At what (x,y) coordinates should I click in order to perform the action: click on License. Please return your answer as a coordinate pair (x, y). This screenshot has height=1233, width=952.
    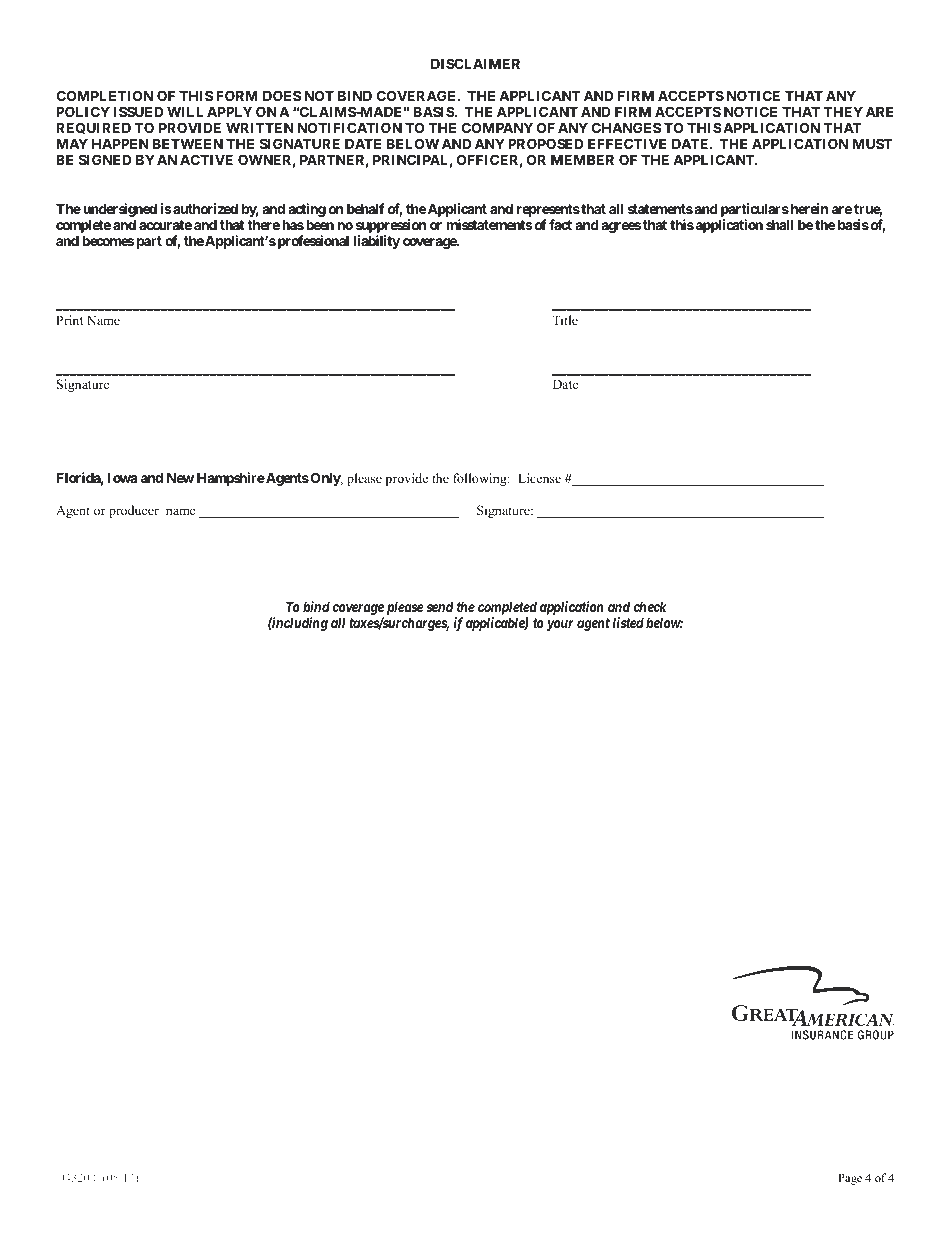
    Looking at the image, I should click on (539, 478).
